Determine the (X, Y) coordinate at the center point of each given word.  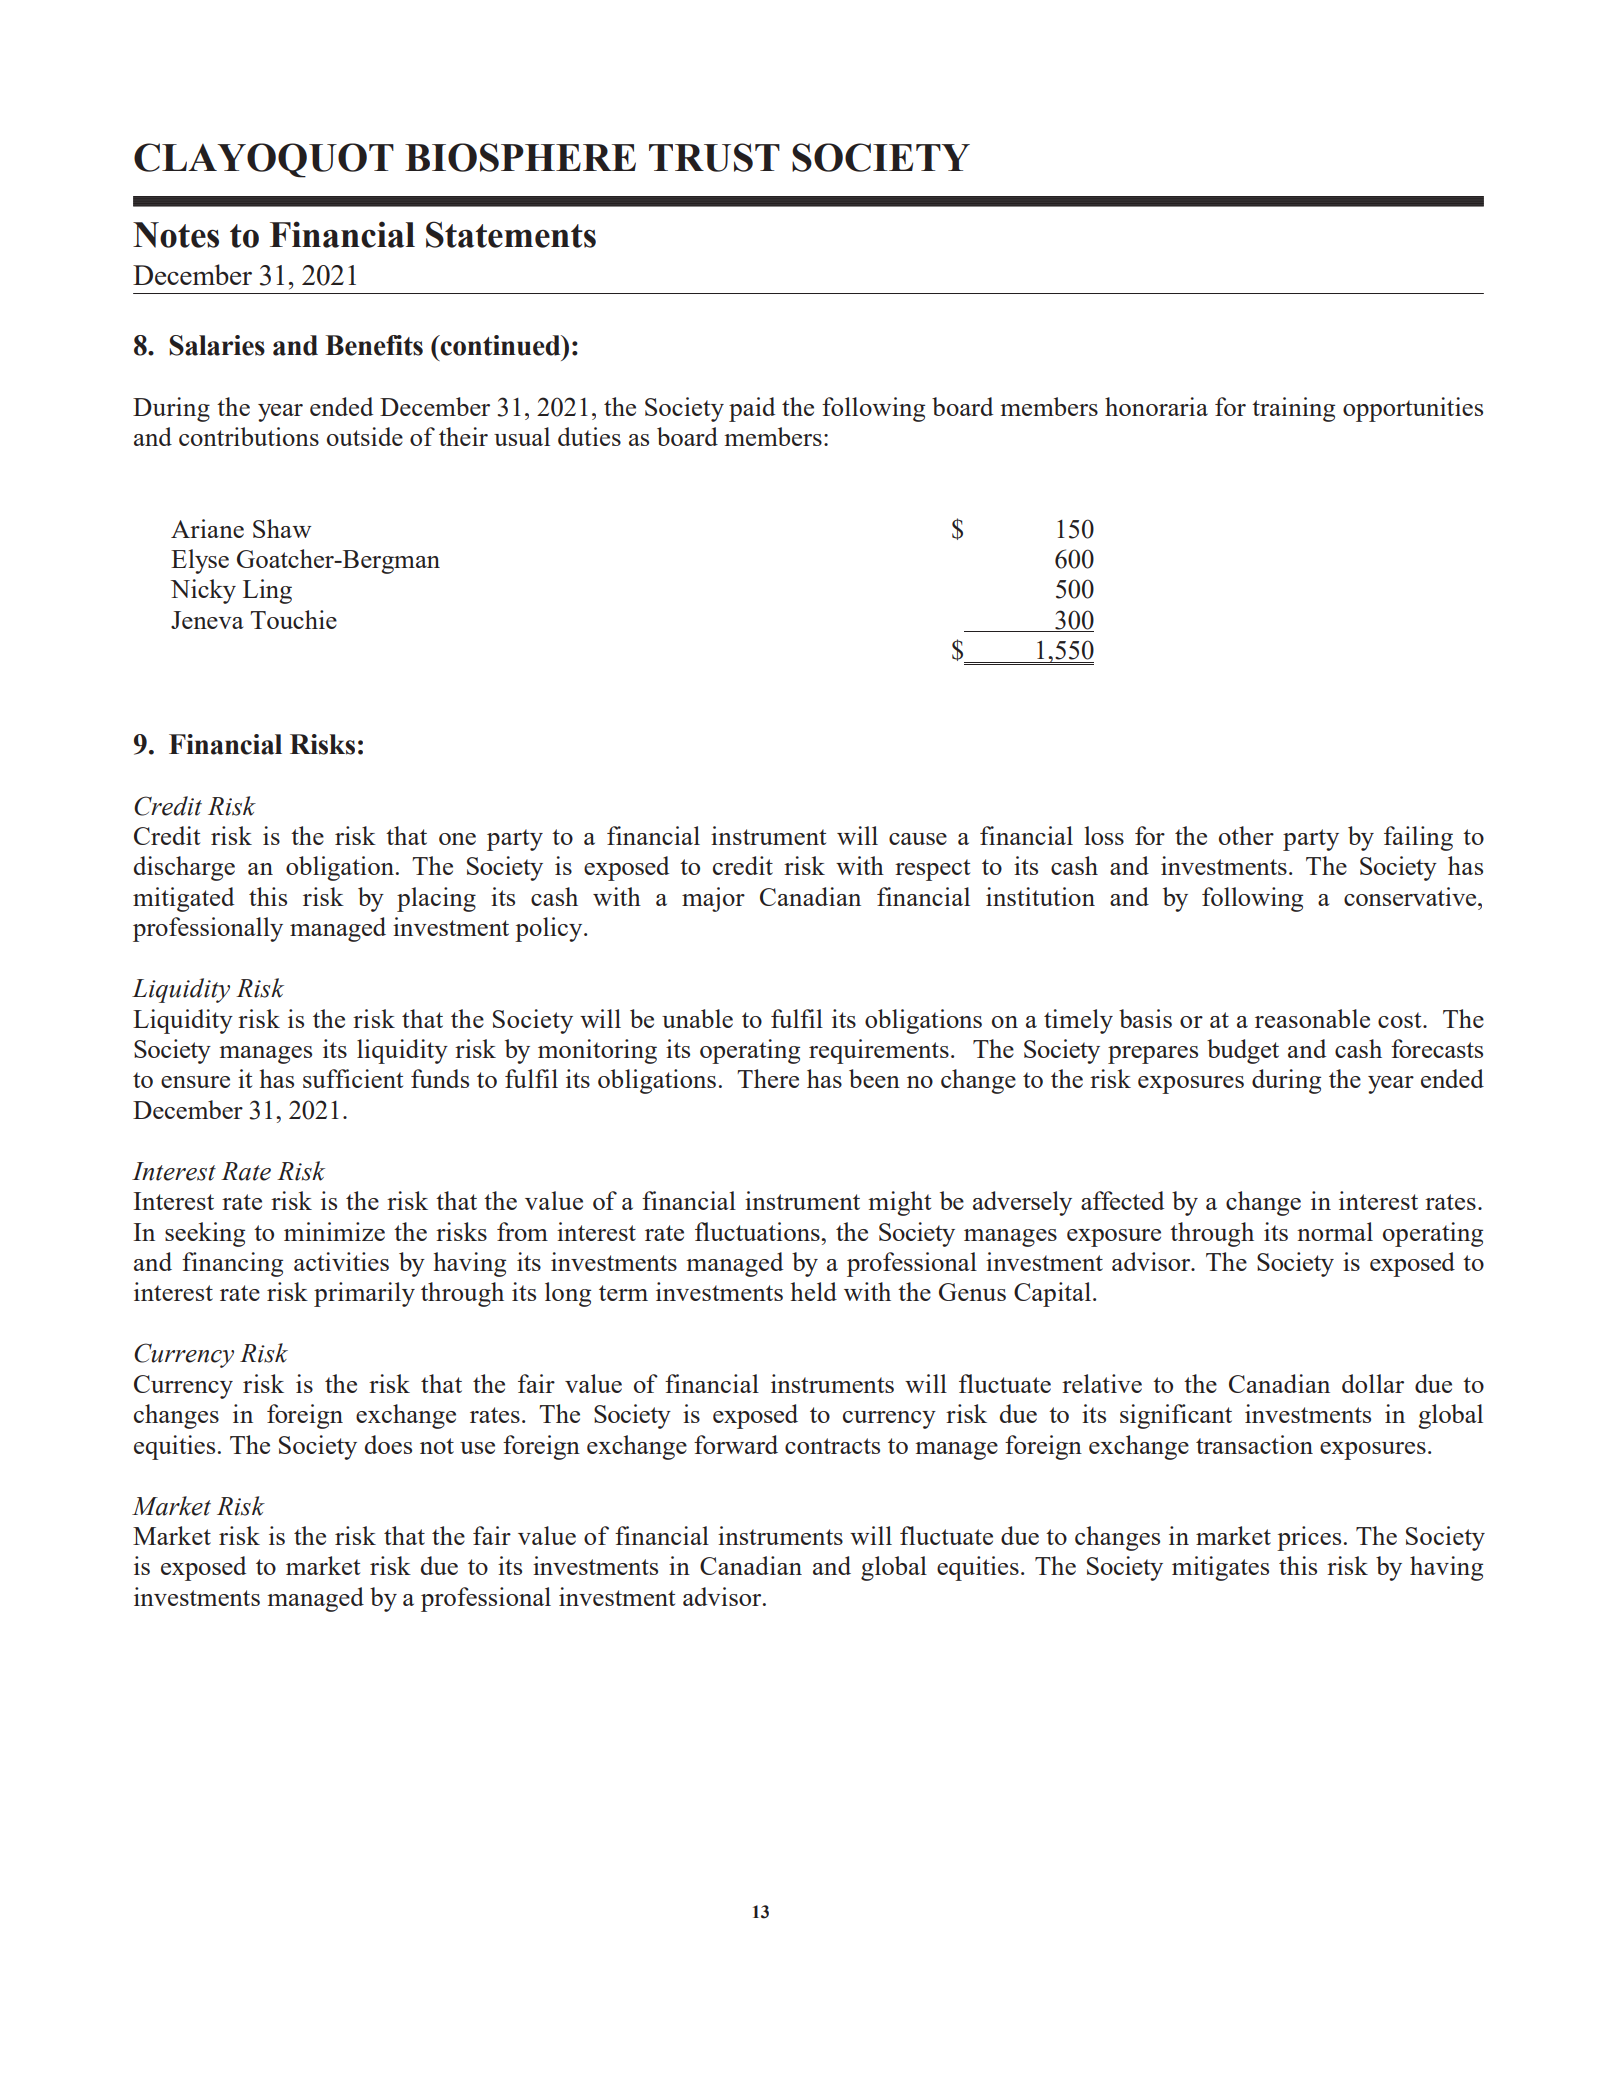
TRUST (714, 157)
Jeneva (207, 620)
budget (1243, 1051)
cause (918, 839)
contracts (832, 1446)
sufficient (353, 1078)
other (1246, 835)
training (1293, 409)
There (768, 1078)
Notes (176, 235)
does (388, 1444)
